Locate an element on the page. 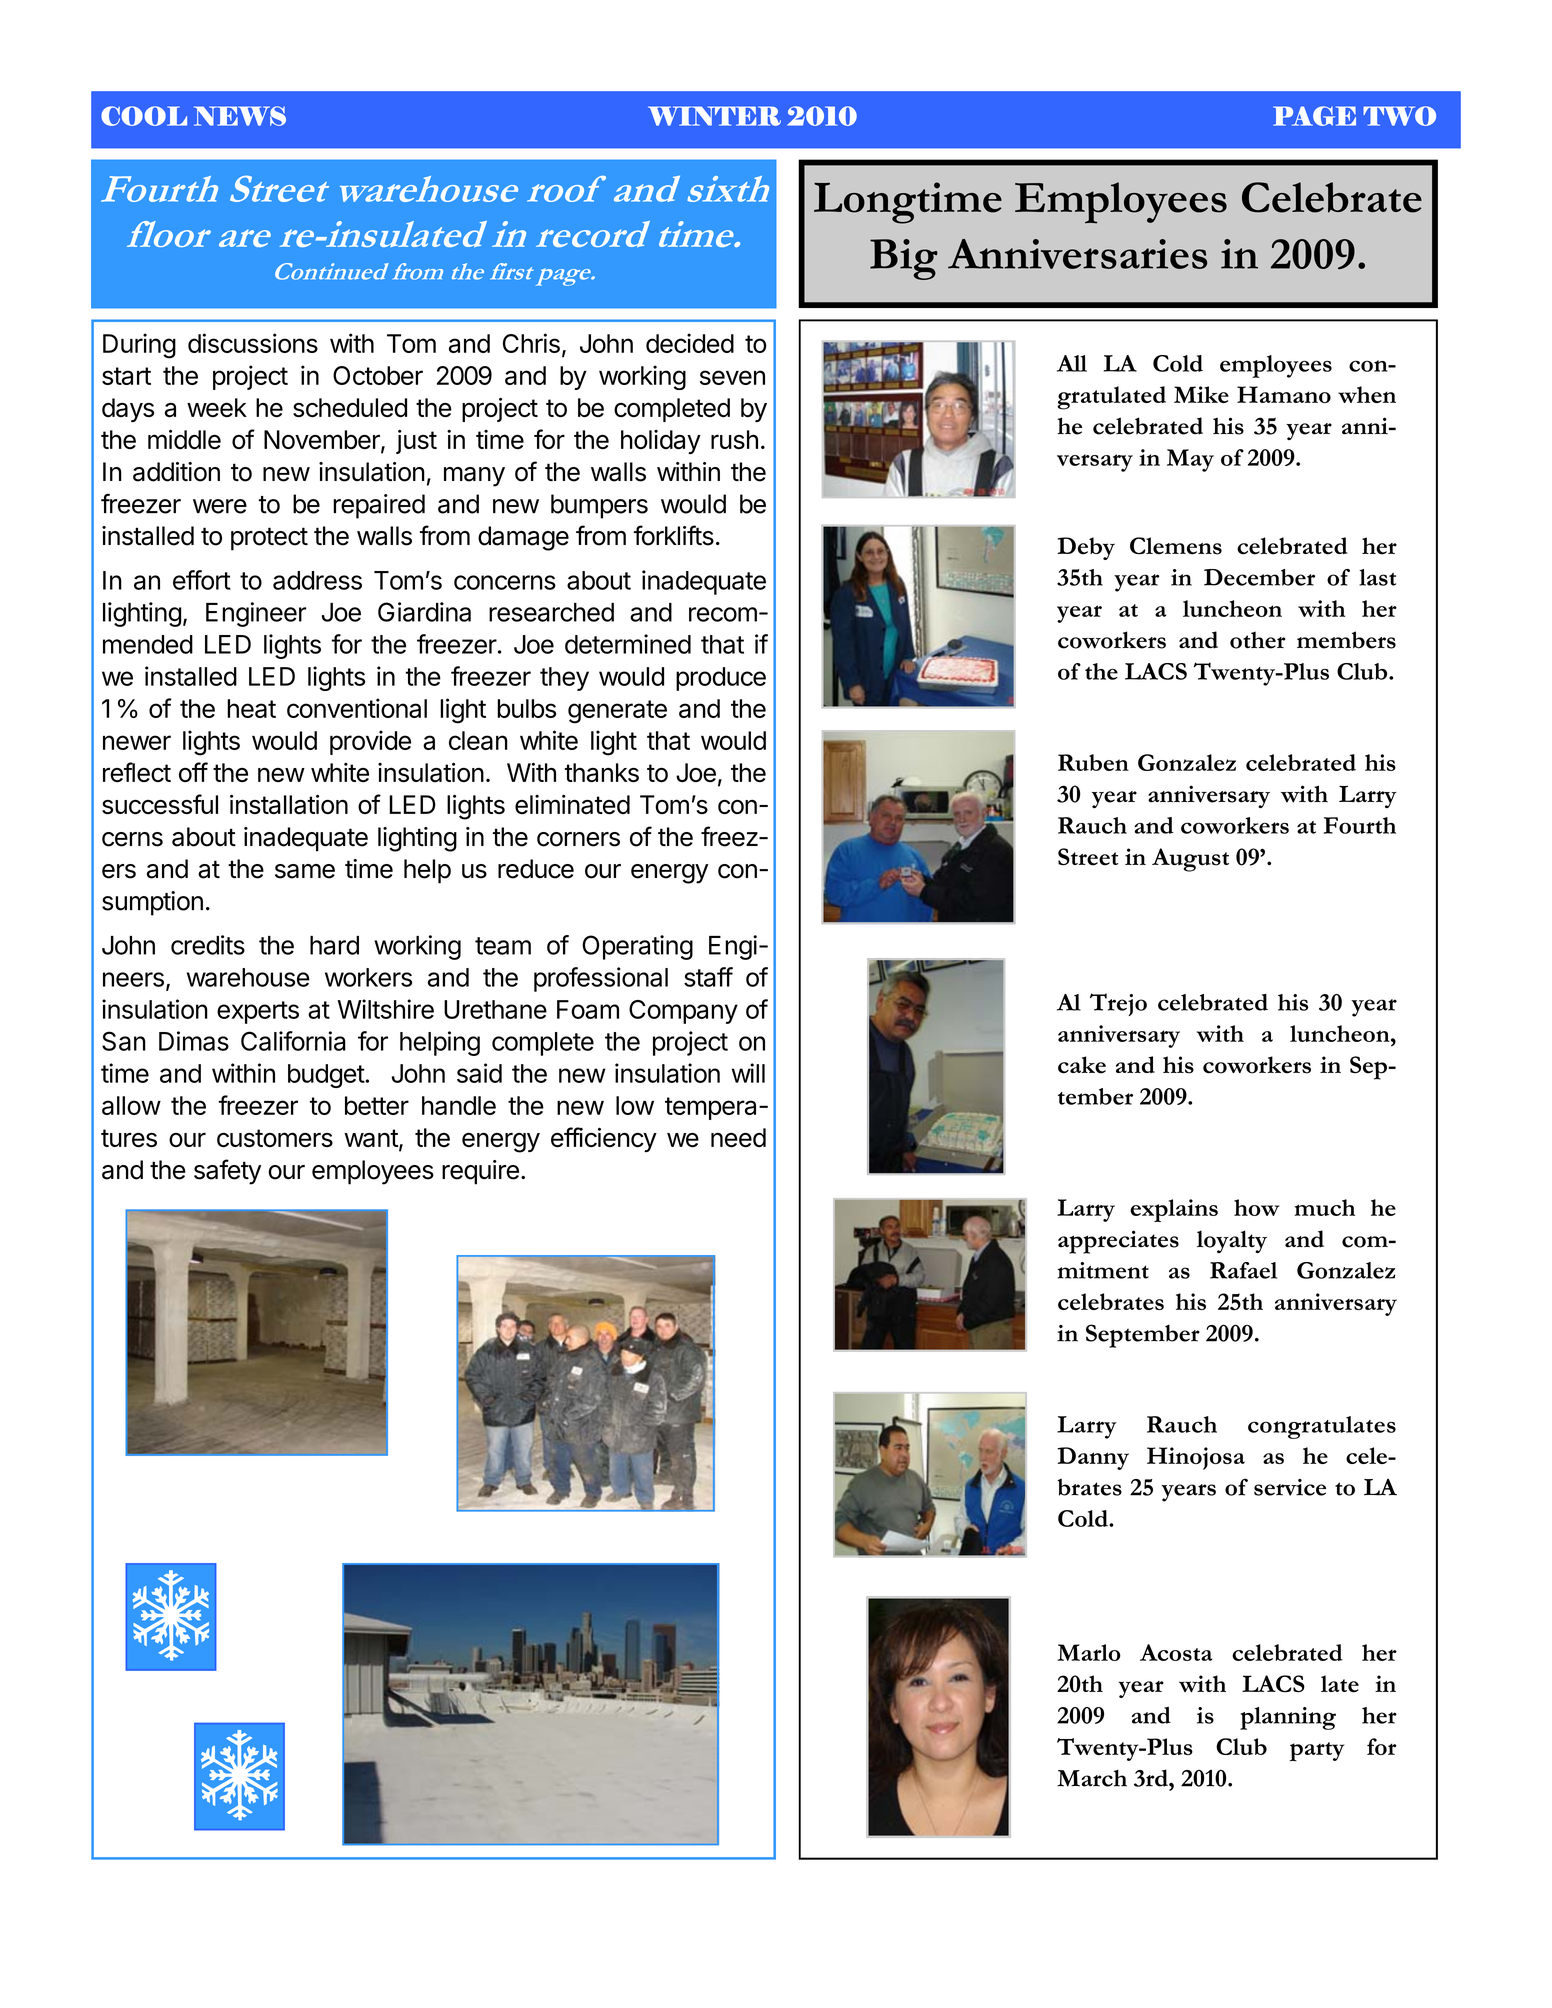 The image size is (1552, 2008). hard is located at coordinates (334, 945).
